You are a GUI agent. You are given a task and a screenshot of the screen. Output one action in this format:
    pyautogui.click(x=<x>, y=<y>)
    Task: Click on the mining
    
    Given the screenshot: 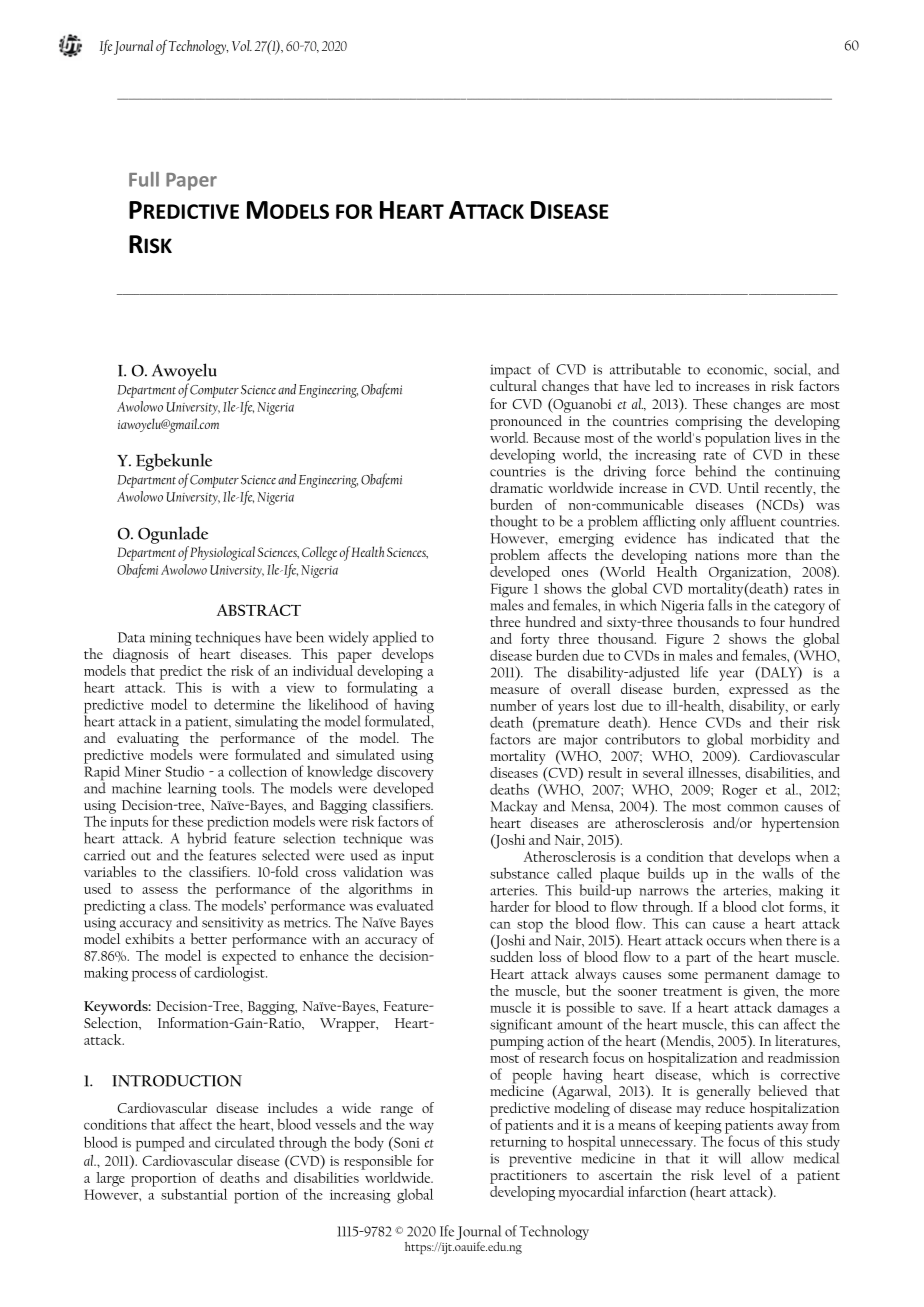 What is the action you would take?
    pyautogui.click(x=171, y=640)
